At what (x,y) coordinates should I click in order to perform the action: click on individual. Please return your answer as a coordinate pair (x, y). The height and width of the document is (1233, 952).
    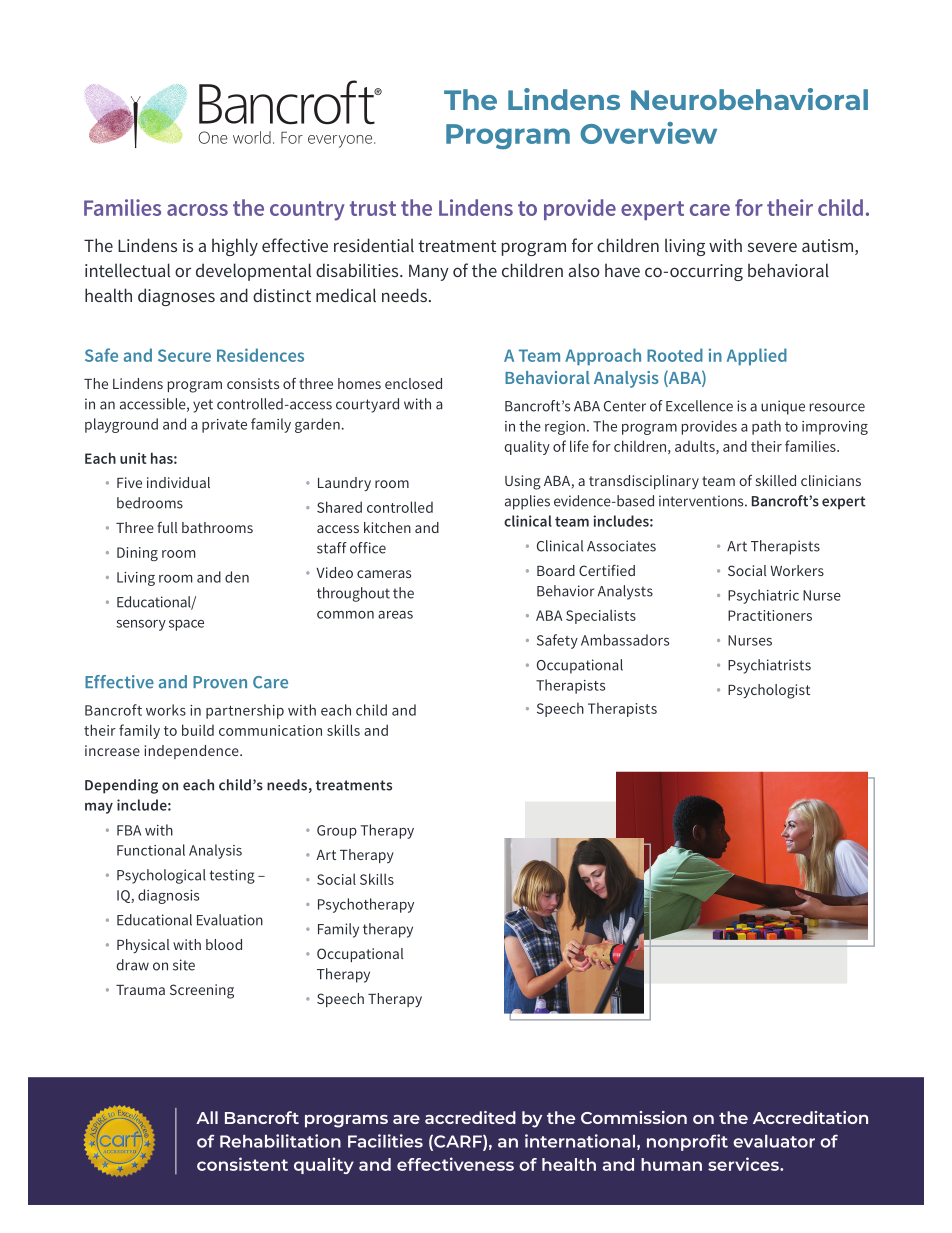
    Looking at the image, I should click on (178, 482).
